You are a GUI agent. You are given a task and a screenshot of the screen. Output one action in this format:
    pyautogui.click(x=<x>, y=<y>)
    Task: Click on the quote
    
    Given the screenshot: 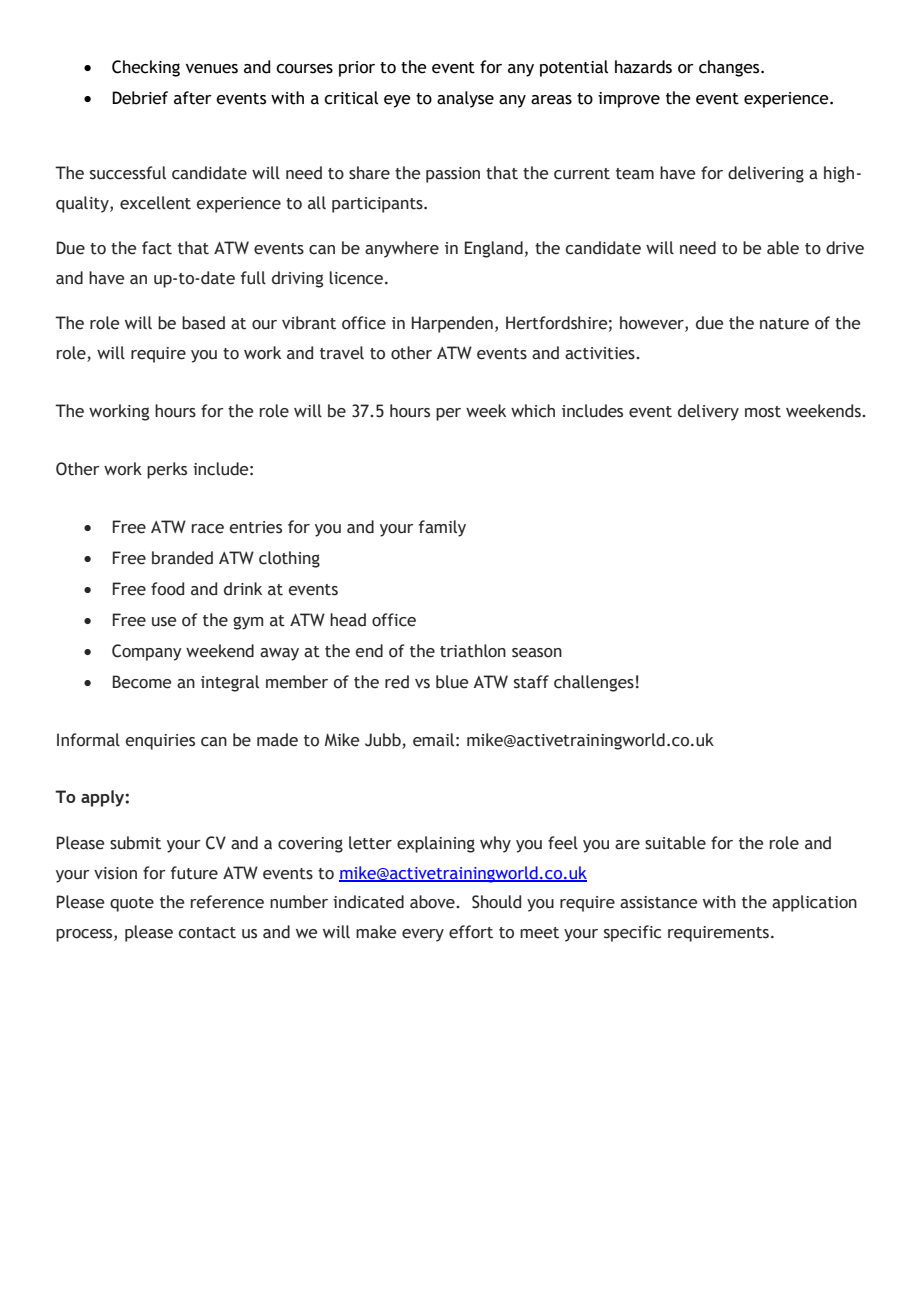 What is the action you would take?
    pyautogui.click(x=132, y=904)
